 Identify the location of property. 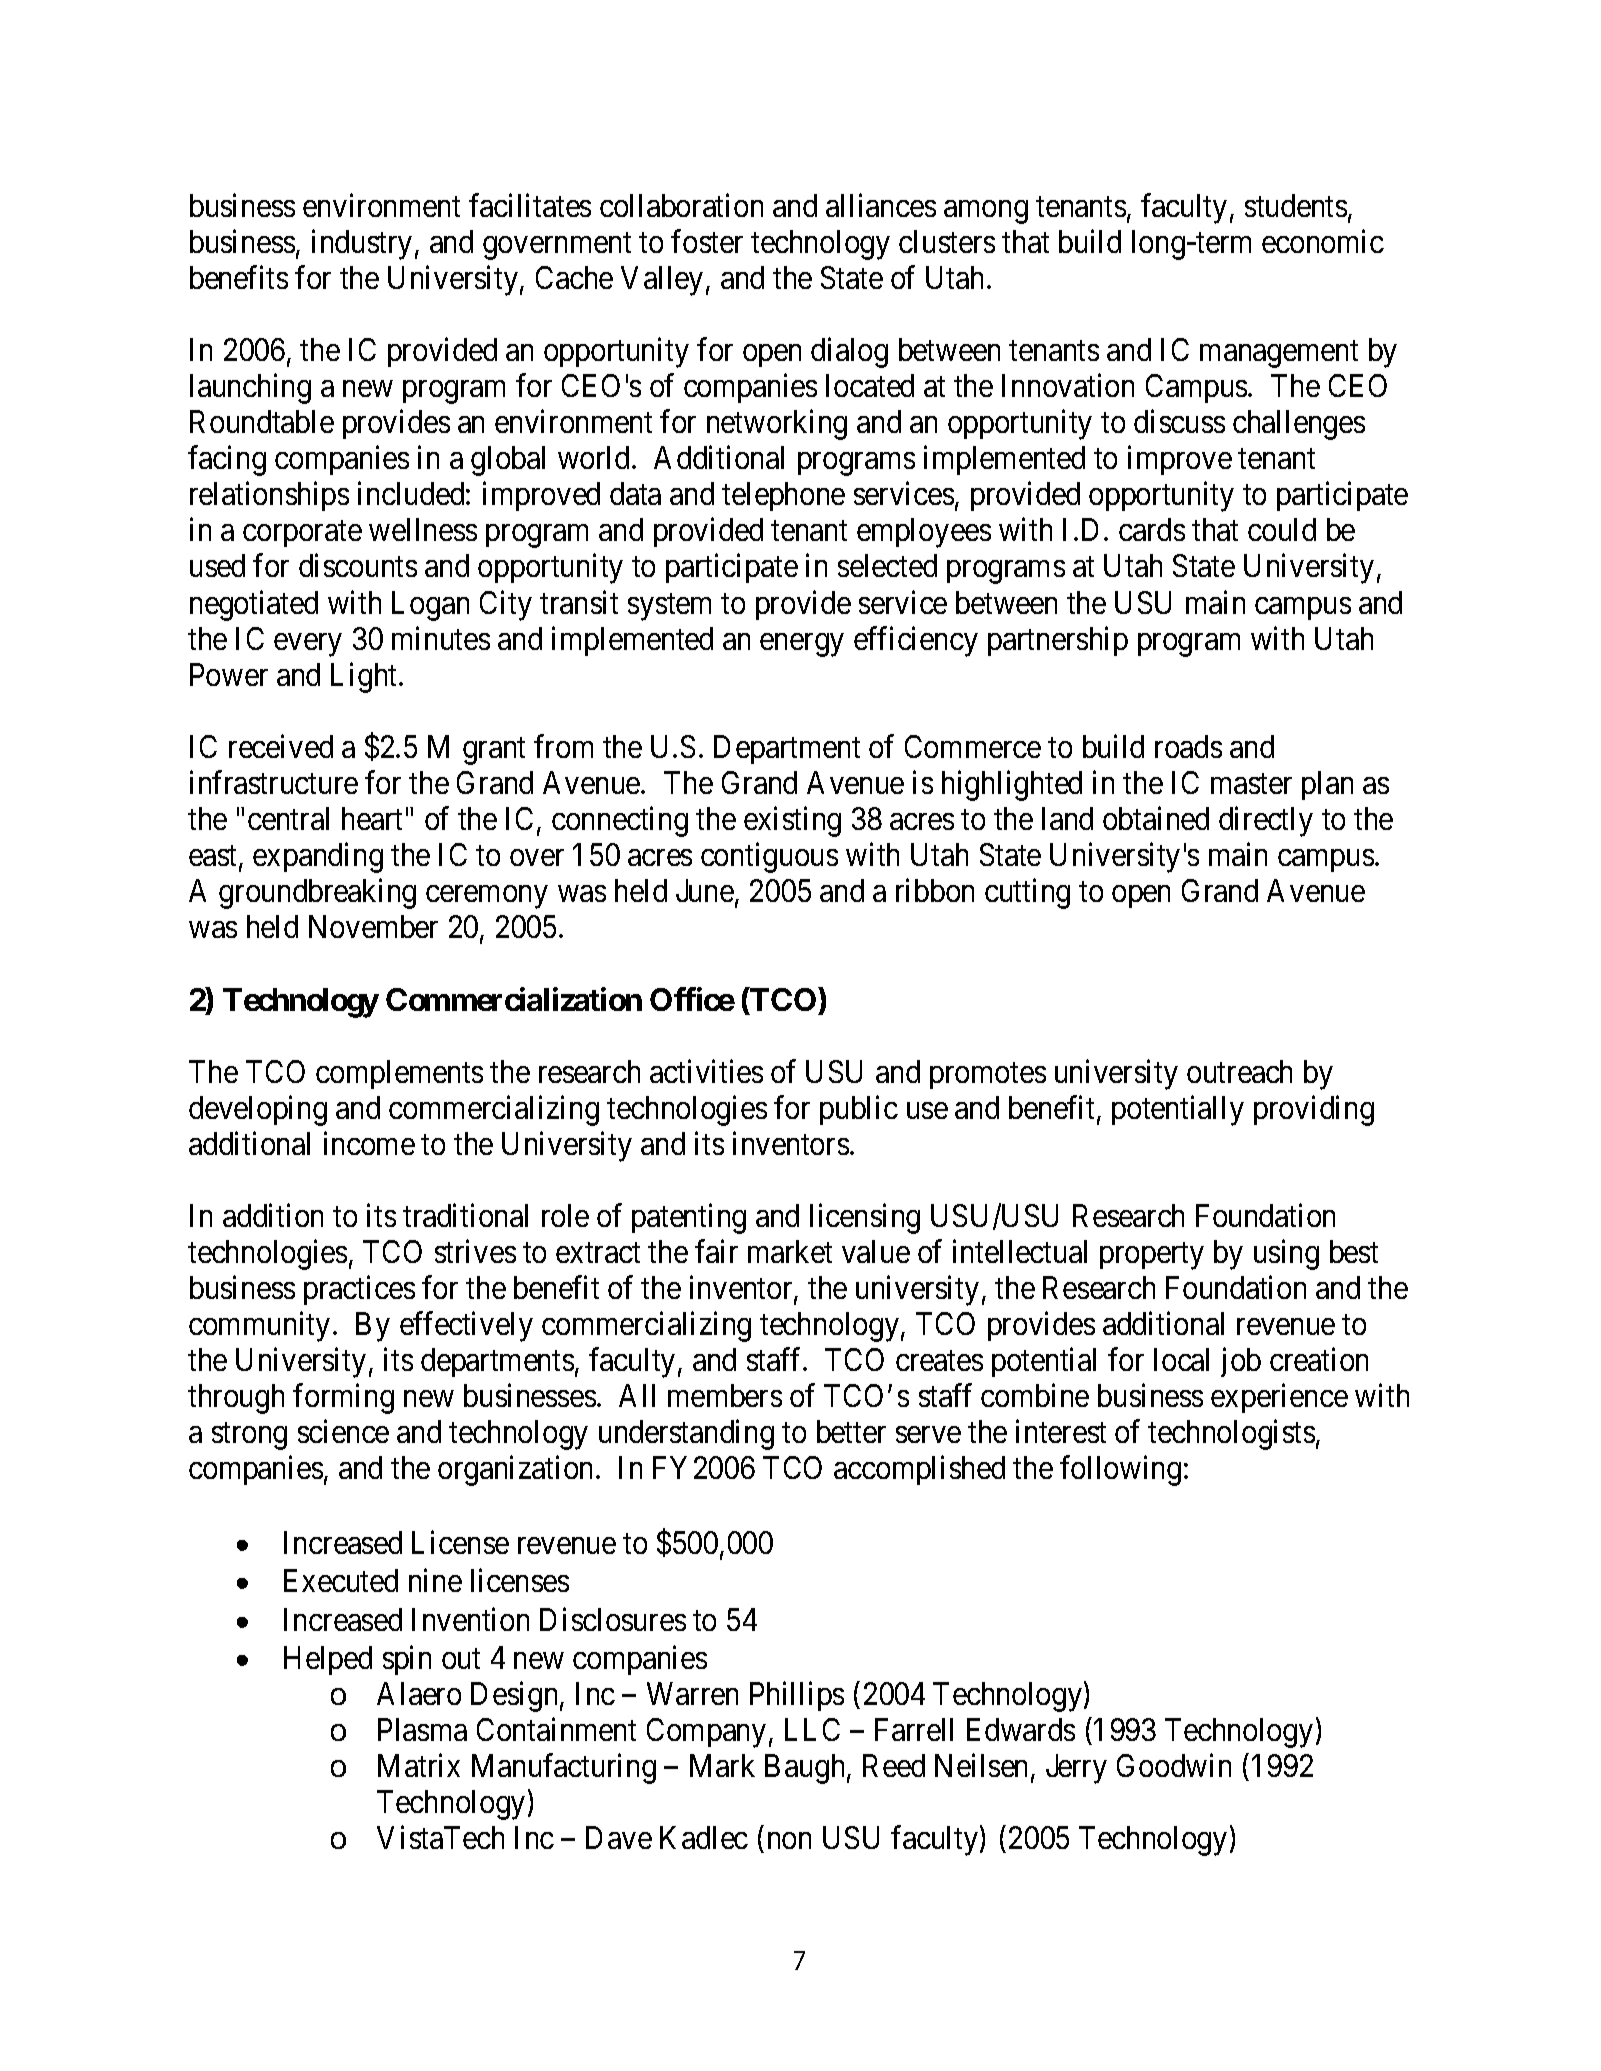
(1152, 1256).
